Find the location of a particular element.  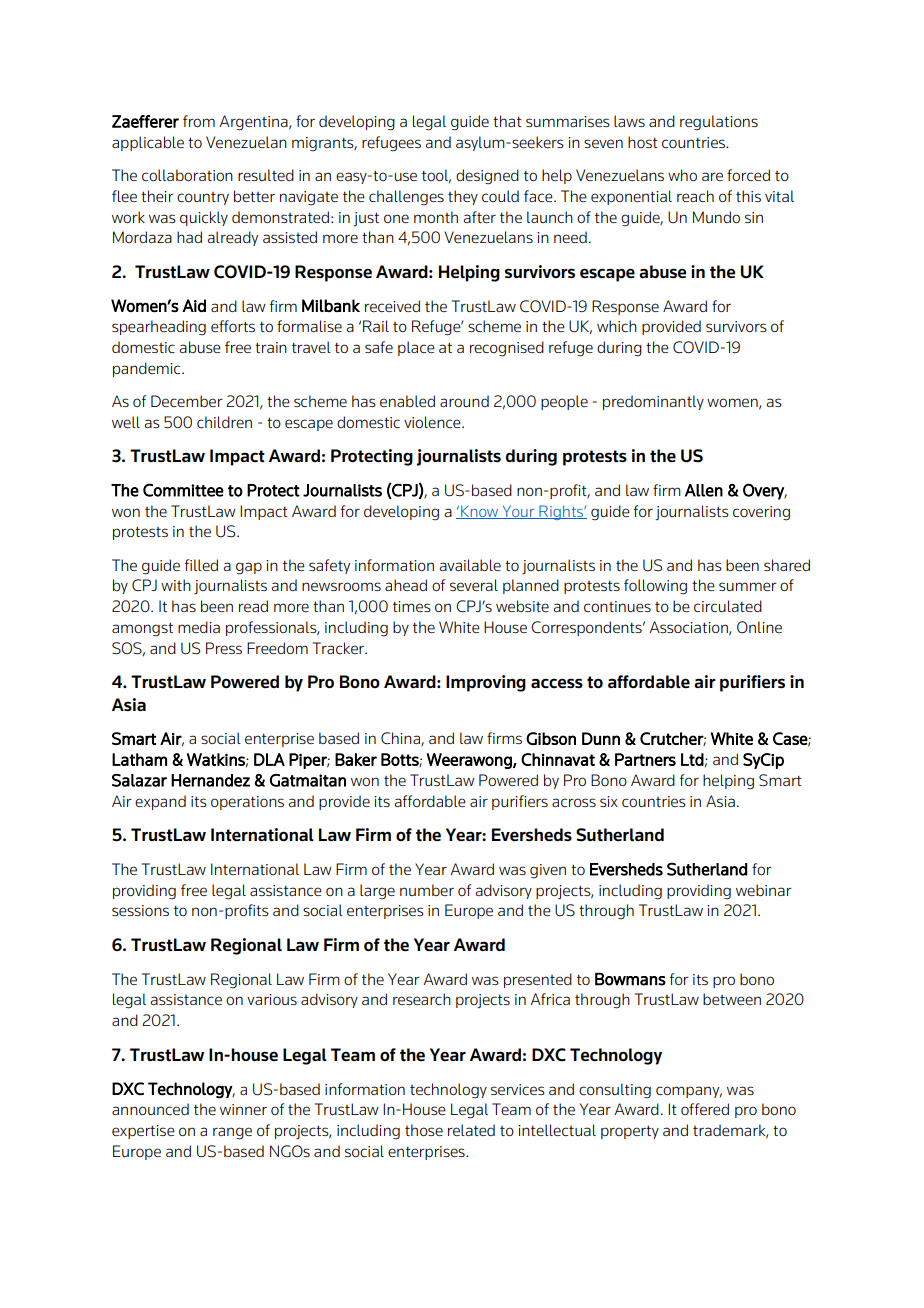

offered is located at coordinates (705, 1109).
